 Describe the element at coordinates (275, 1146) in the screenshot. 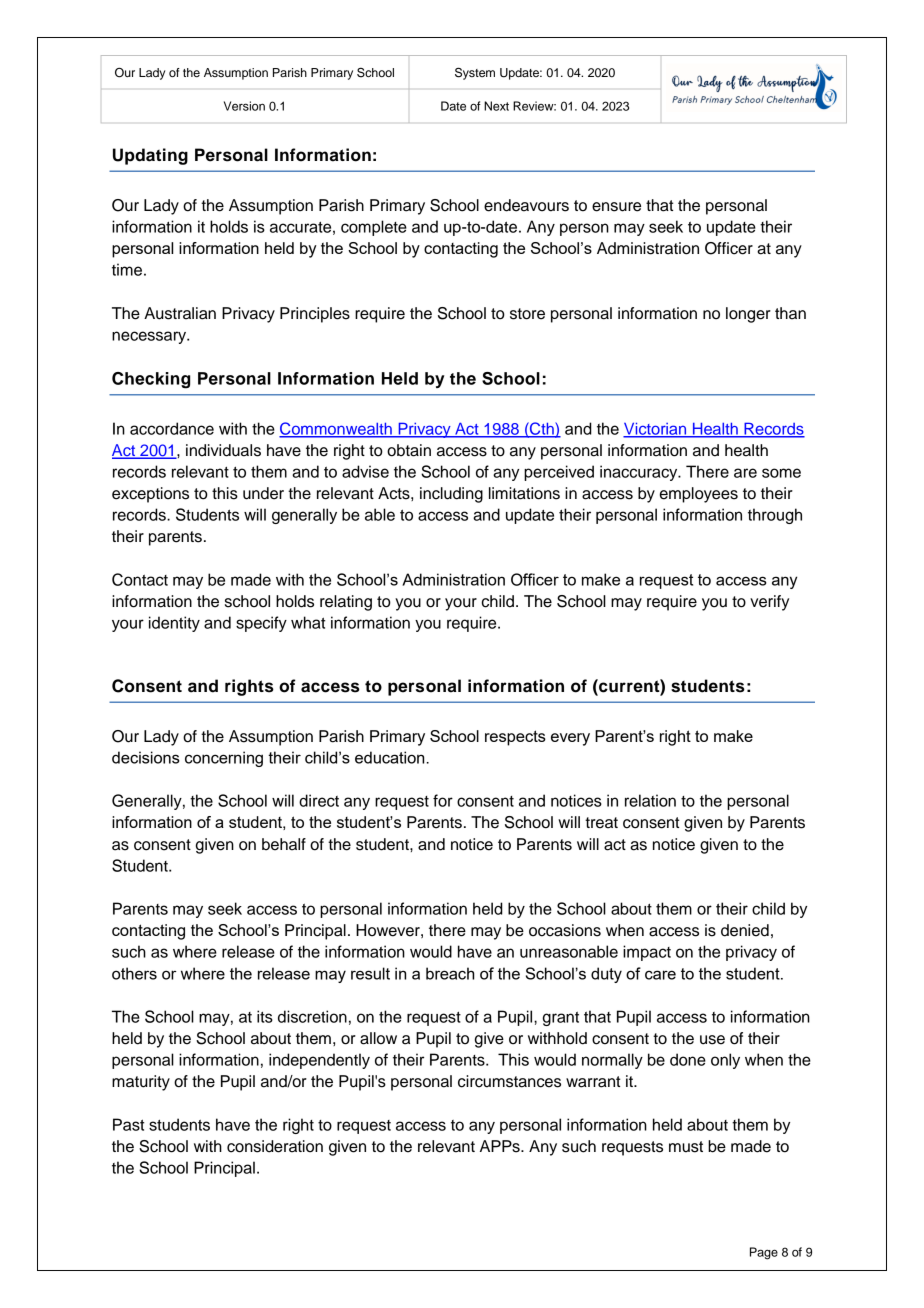

I see `consideration` at that location.
